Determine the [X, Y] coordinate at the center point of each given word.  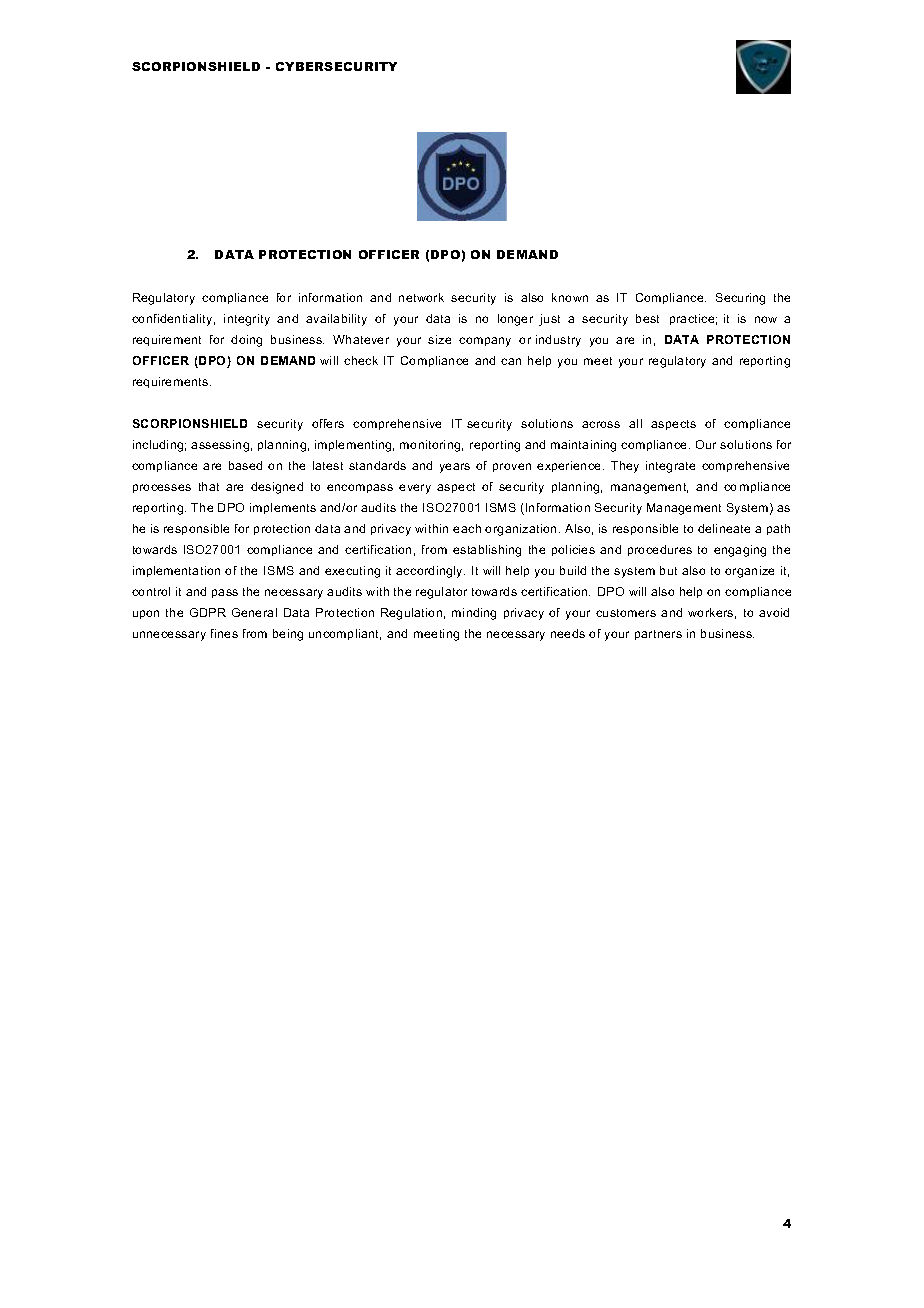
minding [474, 614]
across [601, 424]
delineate [724, 528]
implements [283, 508]
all [635, 423]
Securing [740, 299]
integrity [247, 320]
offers [328, 423]
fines [224, 633]
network [421, 297]
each [467, 528]
